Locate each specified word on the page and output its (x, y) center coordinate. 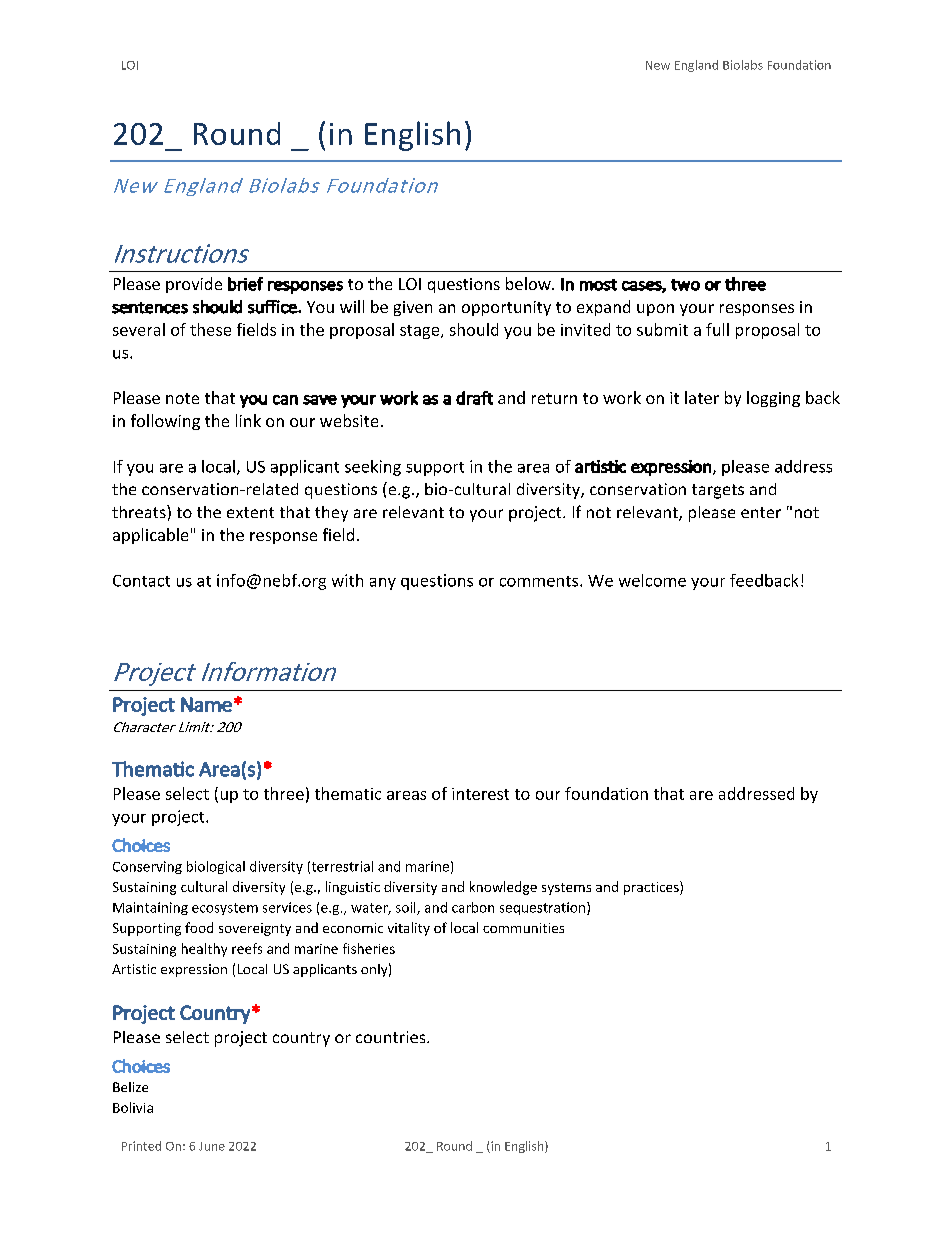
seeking (373, 468)
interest (480, 794)
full (717, 329)
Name (206, 704)
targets (718, 491)
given (413, 308)
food (199, 927)
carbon (473, 907)
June (212, 1146)
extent (250, 512)
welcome (652, 580)
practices (652, 888)
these (210, 329)
